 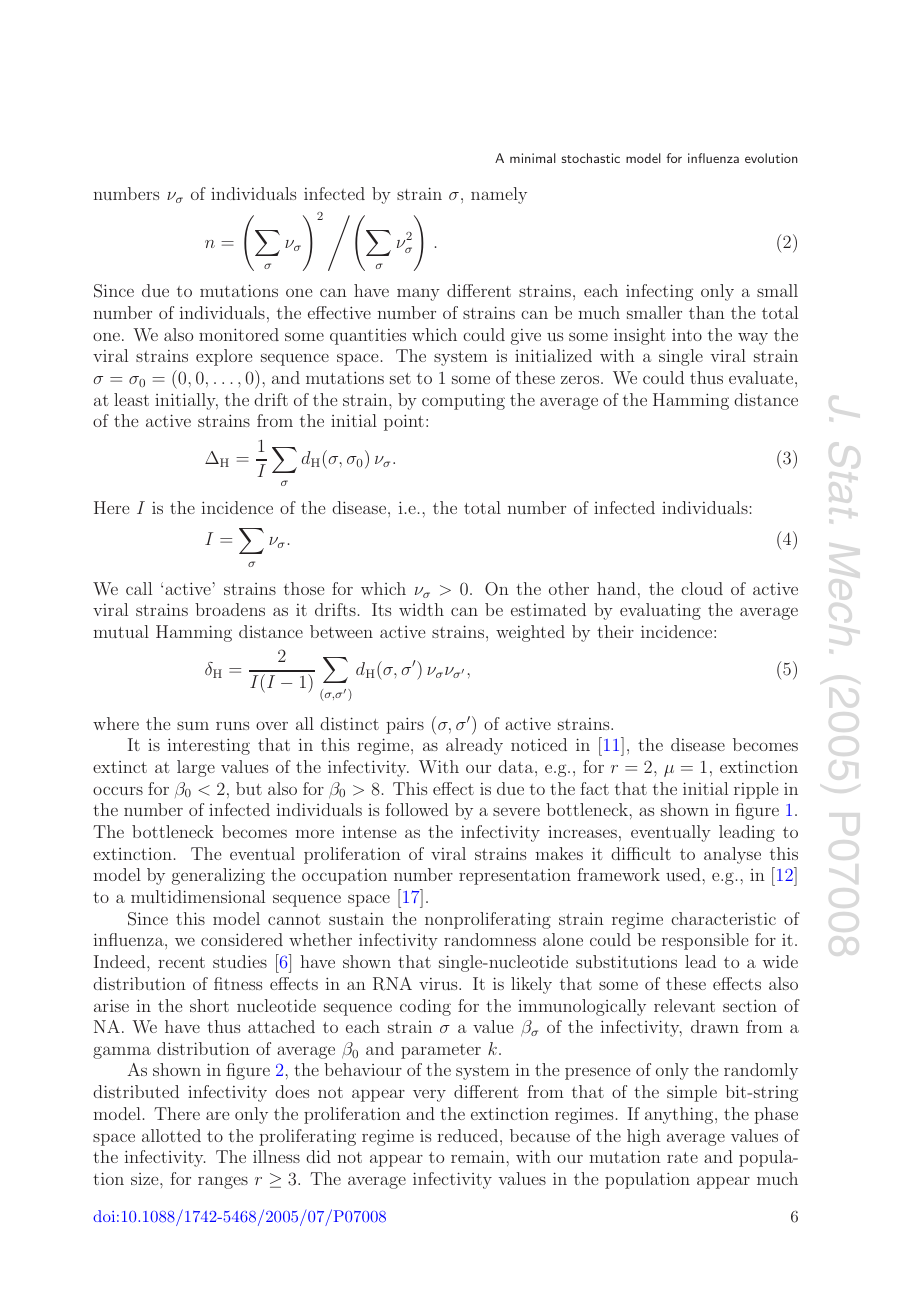 I want to click on randomness, so click(x=490, y=939).
